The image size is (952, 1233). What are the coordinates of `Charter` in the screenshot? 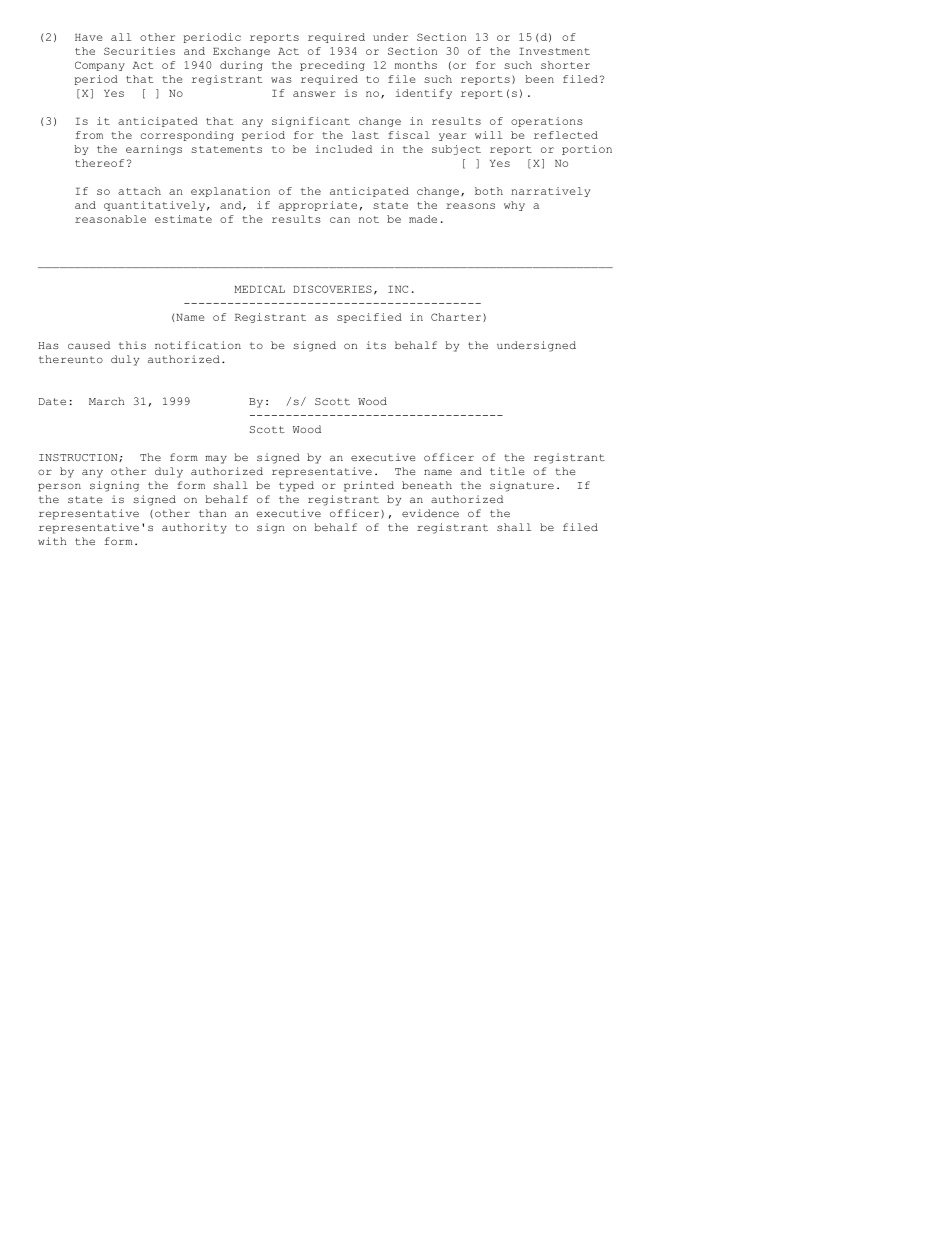 It's located at (456, 317).
